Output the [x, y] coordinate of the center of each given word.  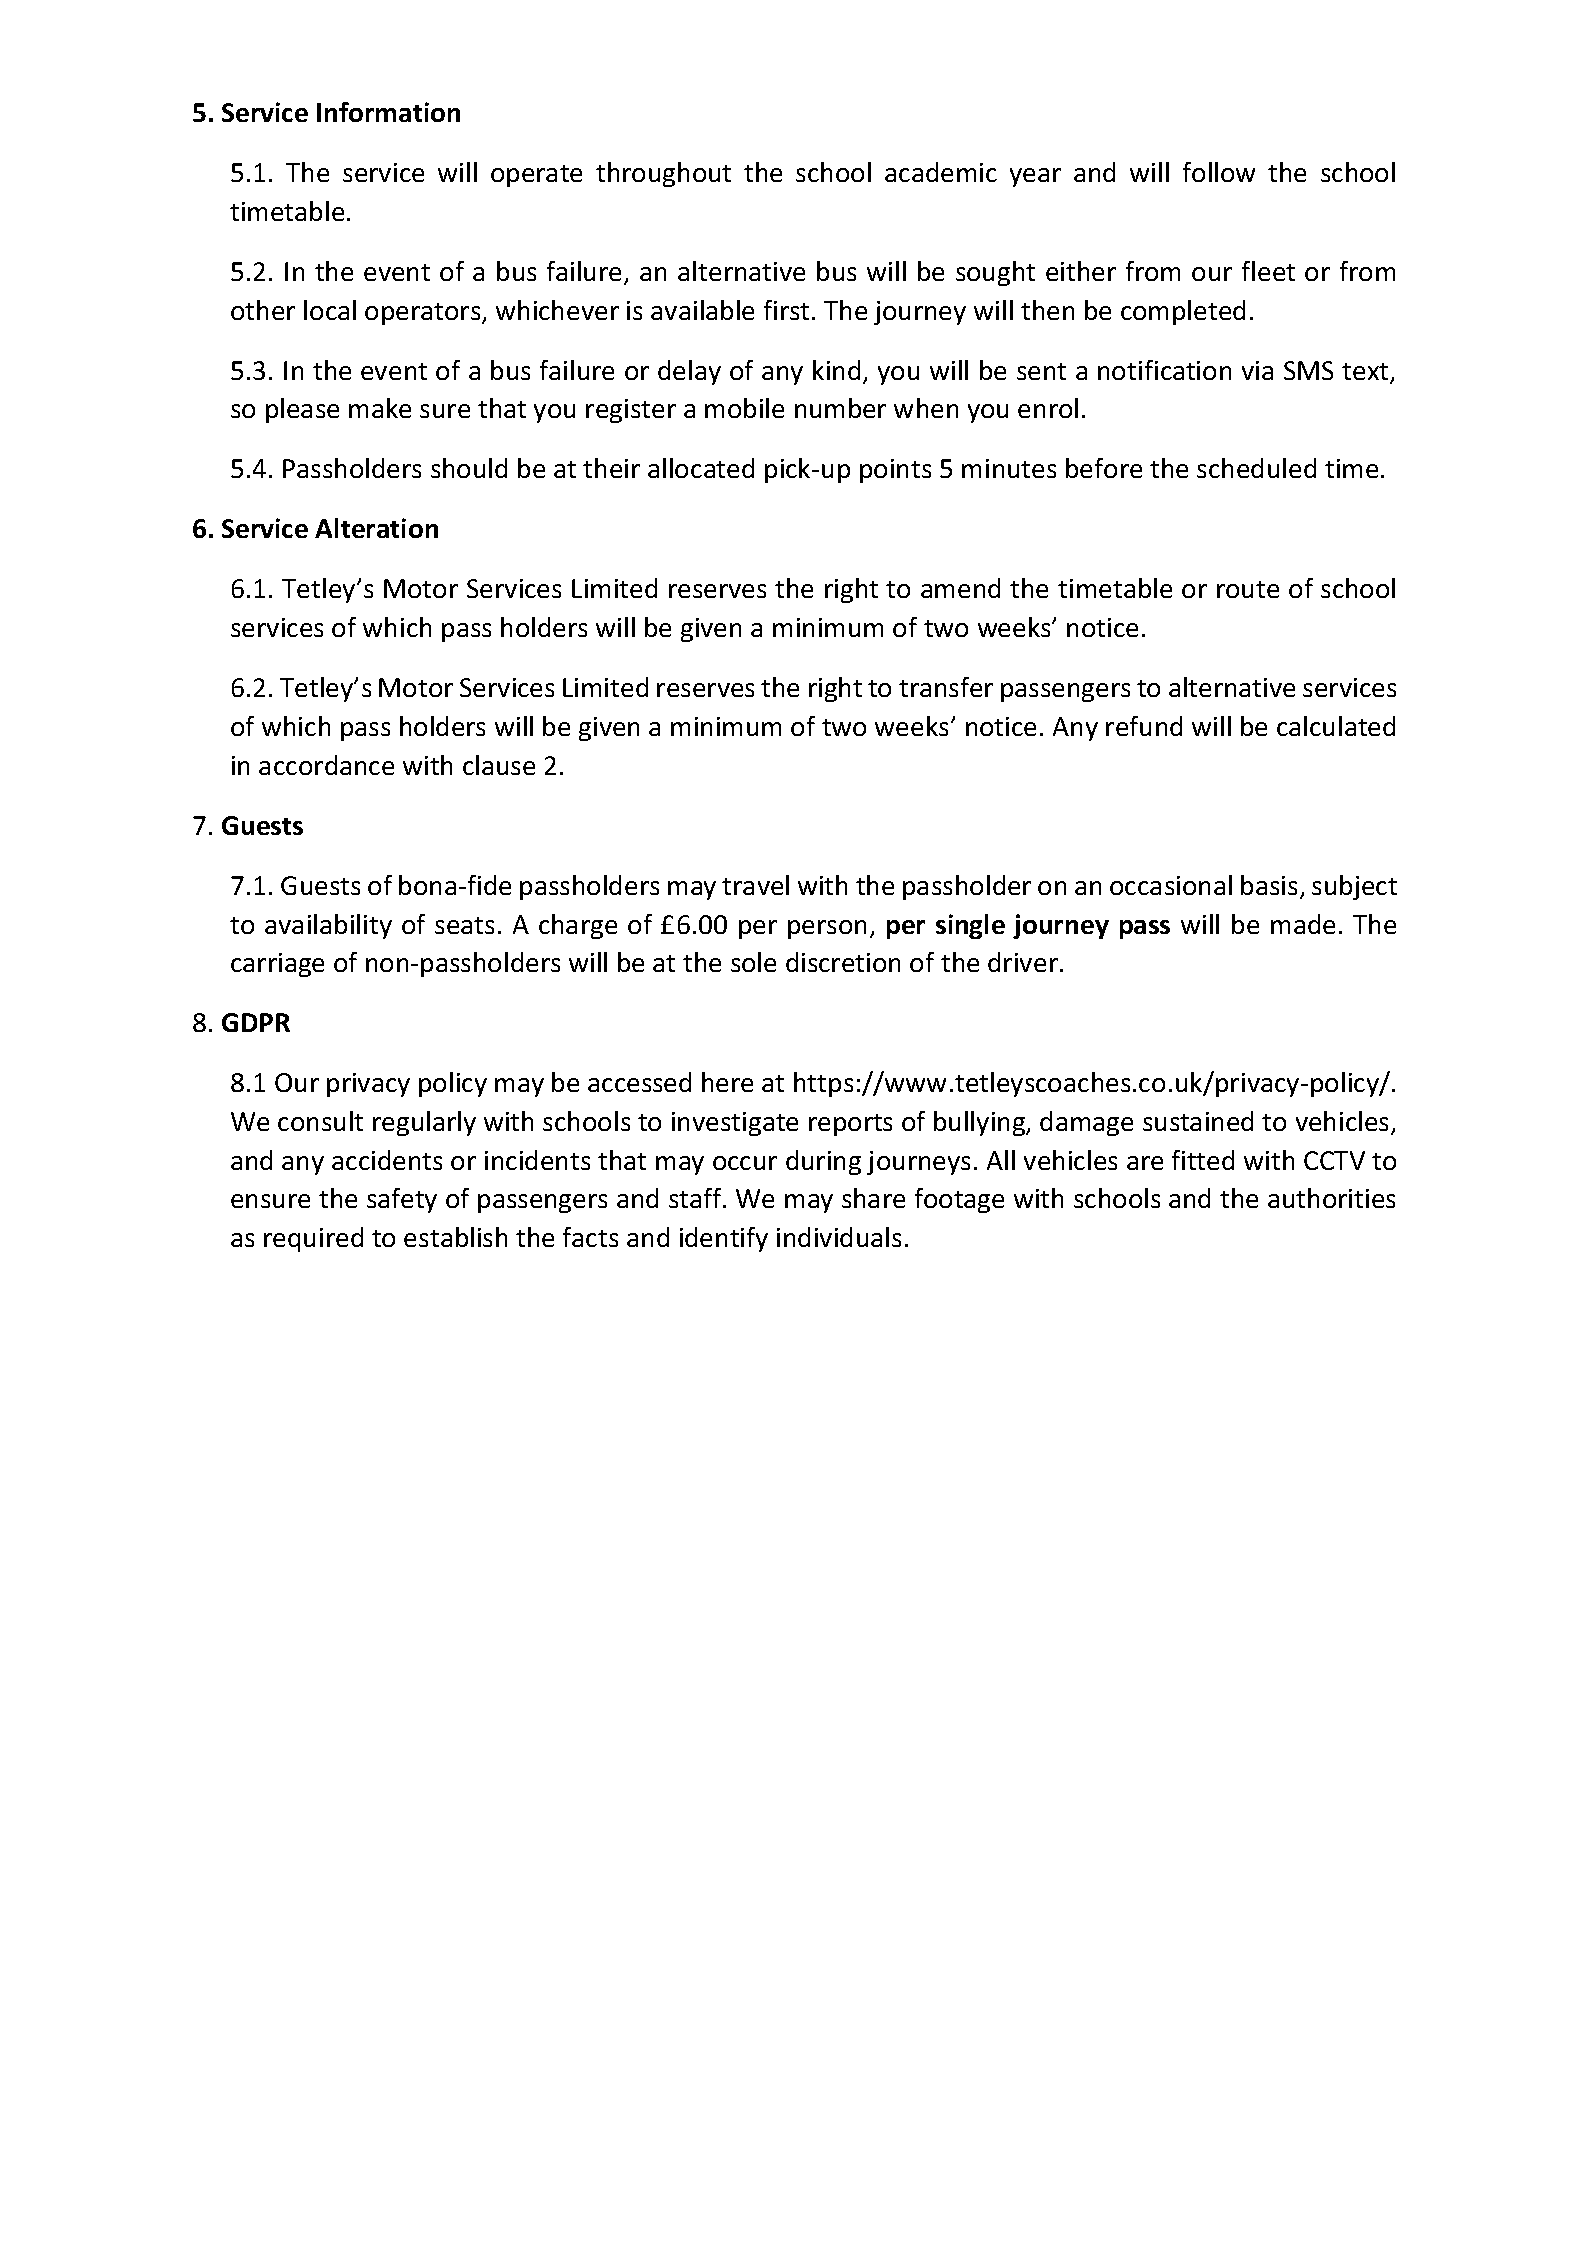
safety [402, 1200]
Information [388, 112]
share [873, 1198]
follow [1219, 172]
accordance [326, 765]
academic [941, 172]
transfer [946, 687]
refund [1144, 726]
